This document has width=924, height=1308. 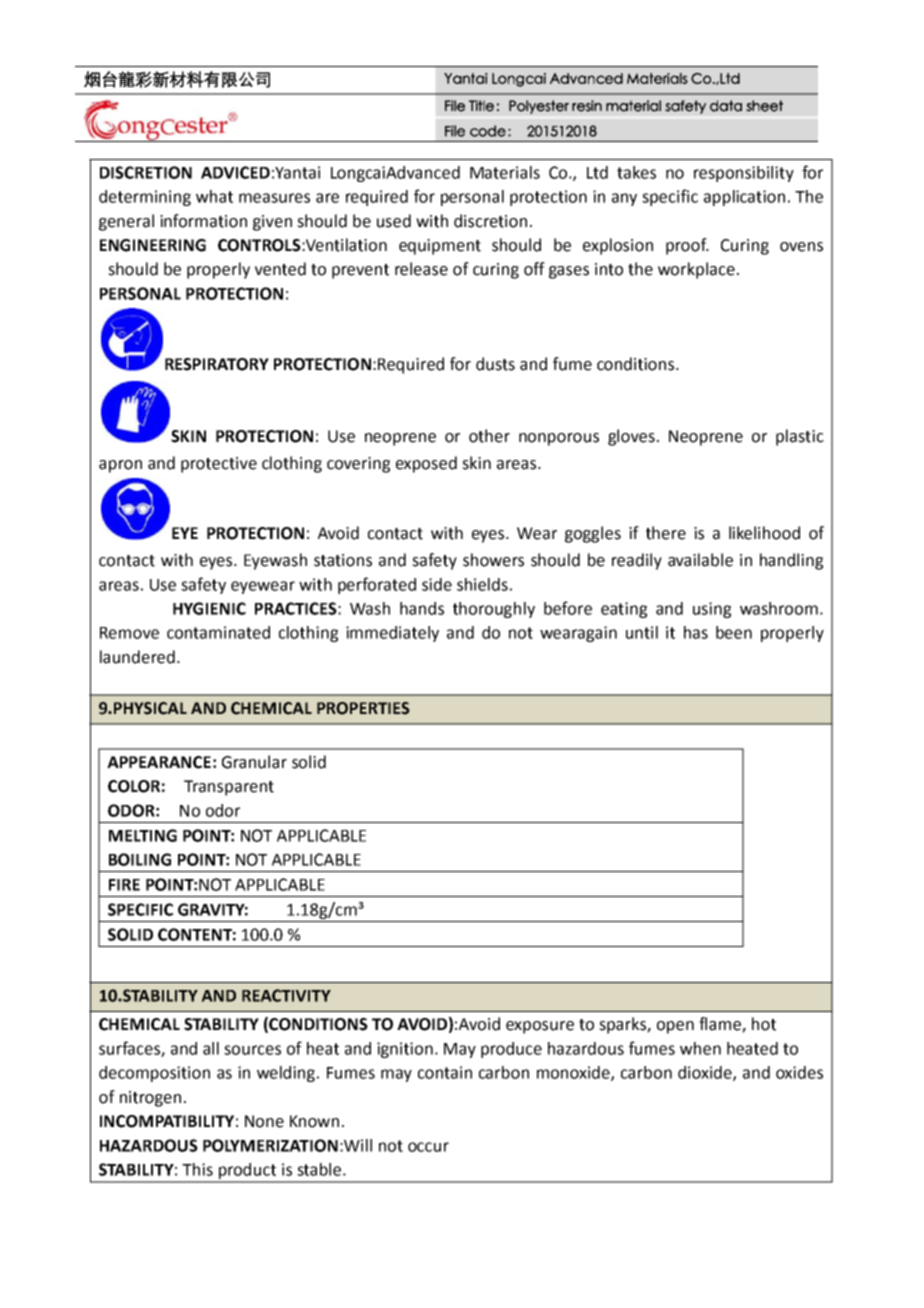 What do you see at coordinates (734, 632) in the document?
I see `been` at bounding box center [734, 632].
